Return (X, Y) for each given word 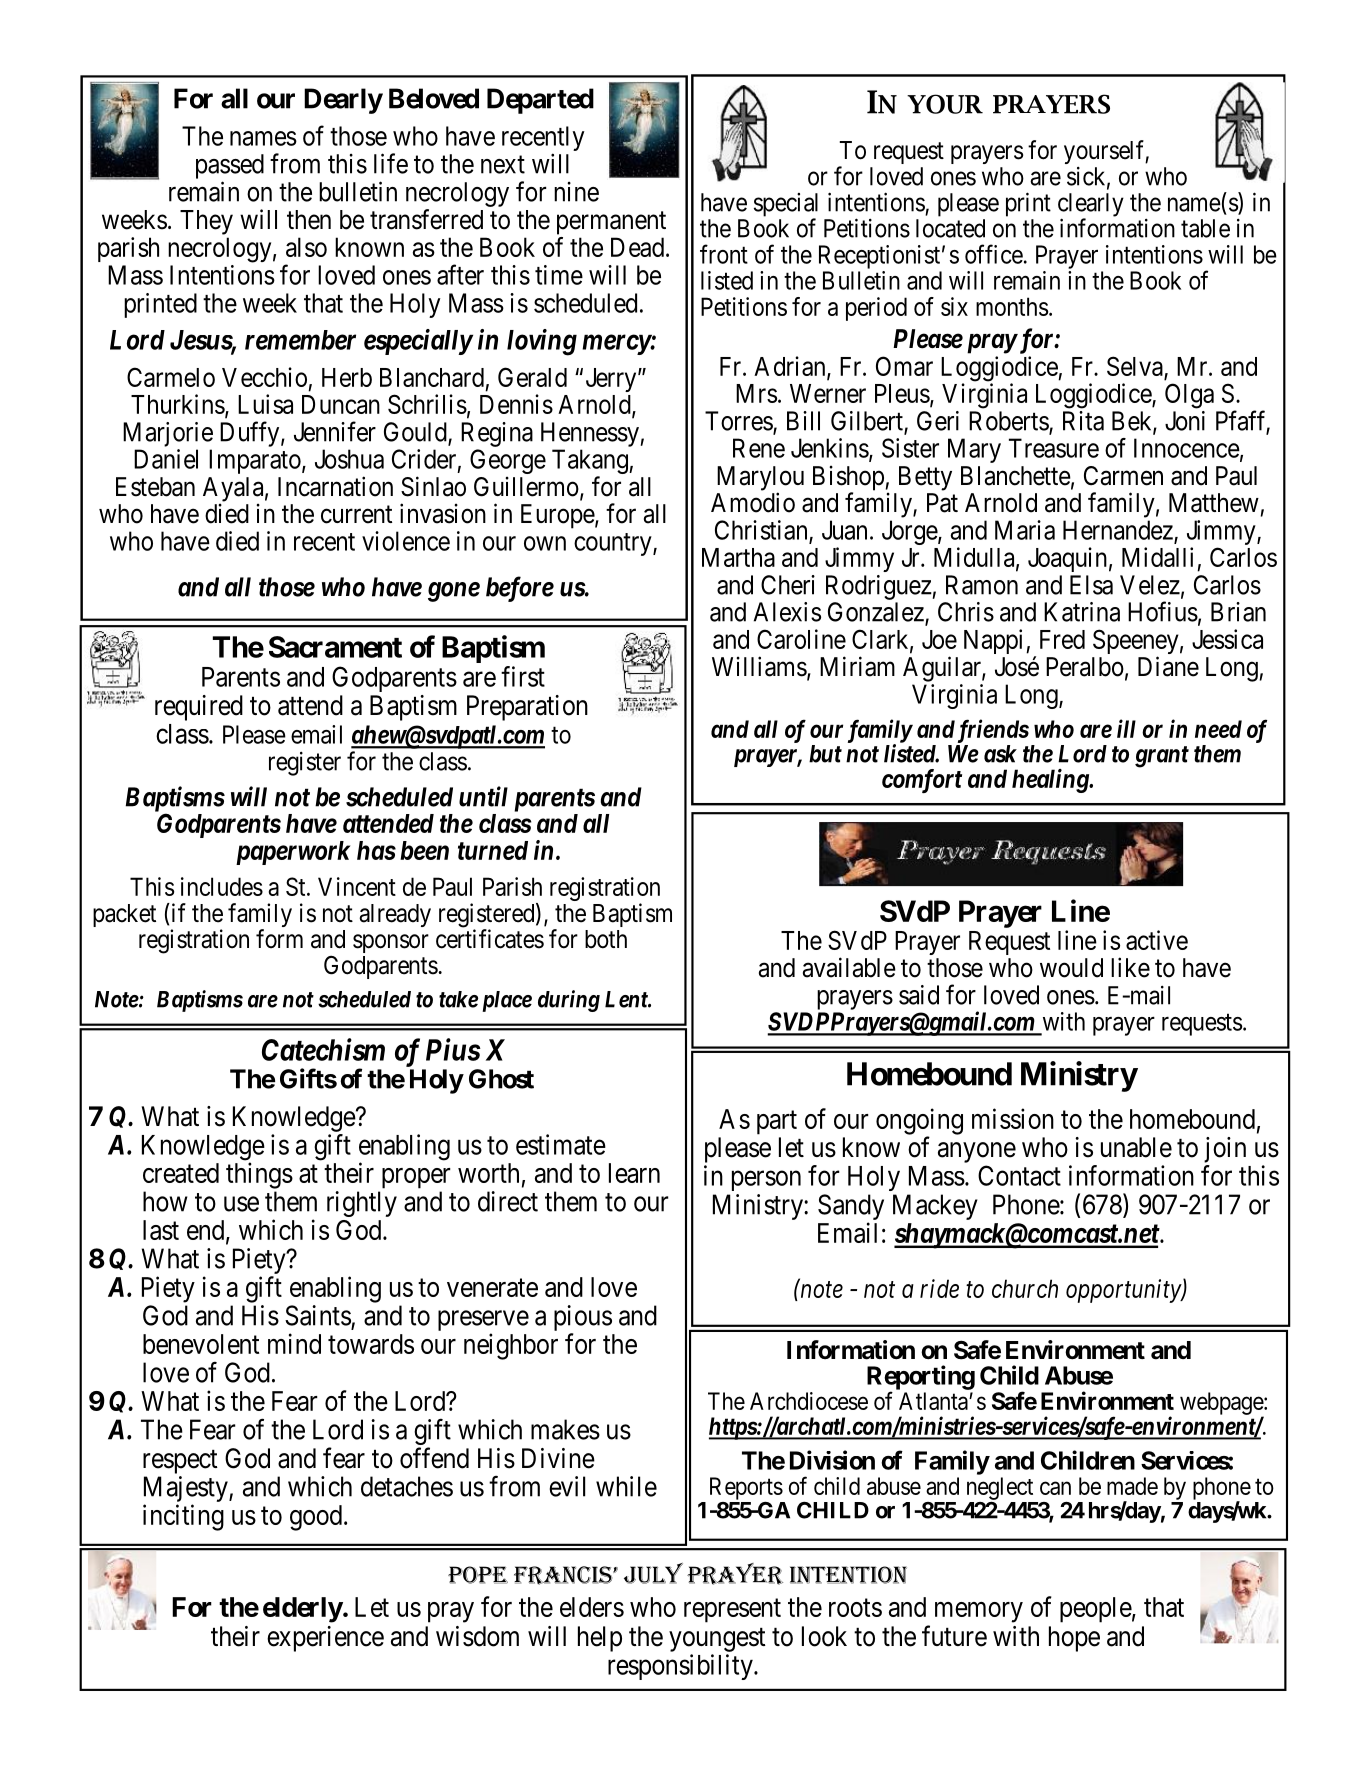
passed (230, 166)
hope (1074, 1639)
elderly (303, 1610)
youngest (717, 1640)
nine (576, 192)
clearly (1091, 206)
